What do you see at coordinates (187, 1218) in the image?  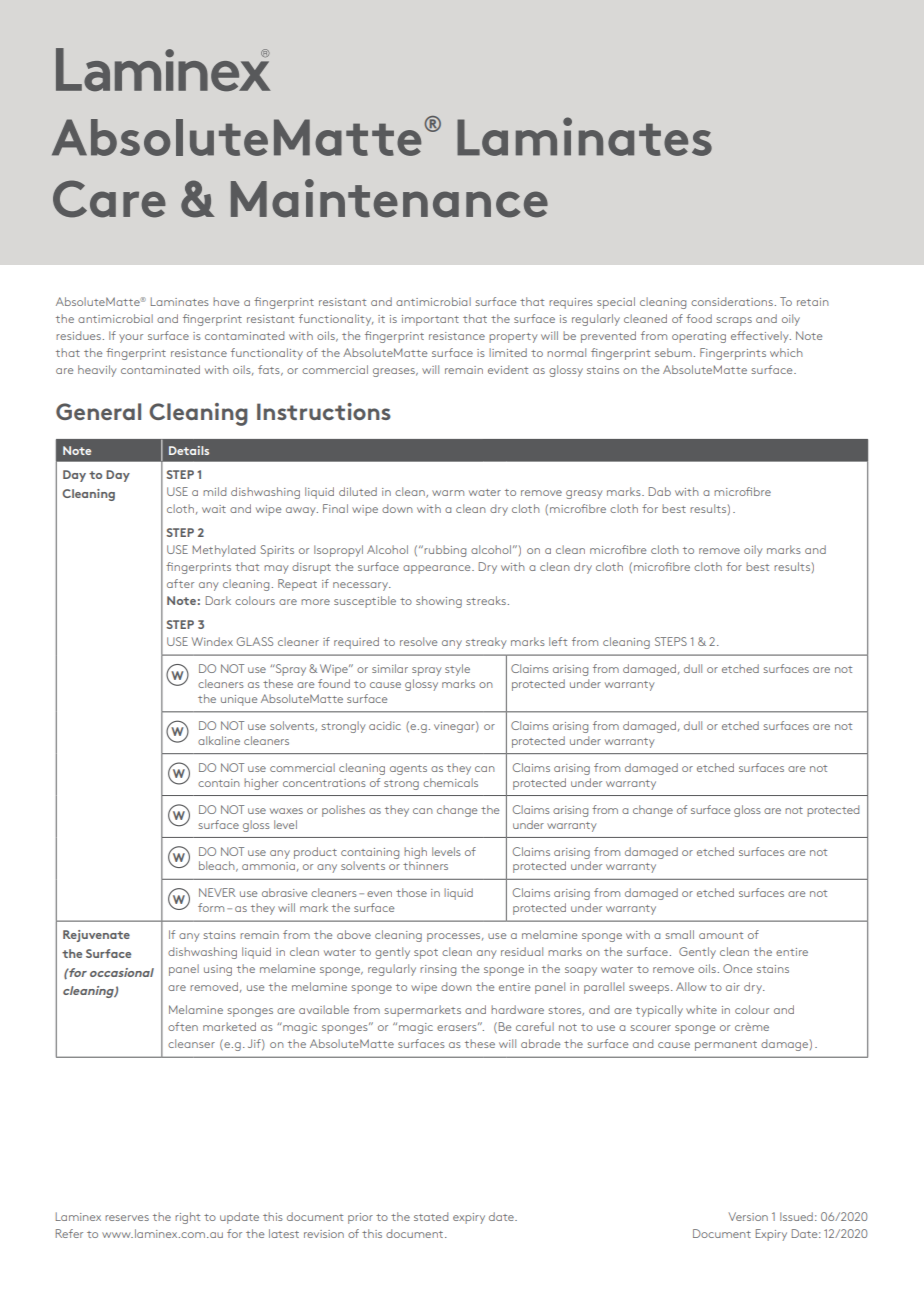 I see `right` at bounding box center [187, 1218].
